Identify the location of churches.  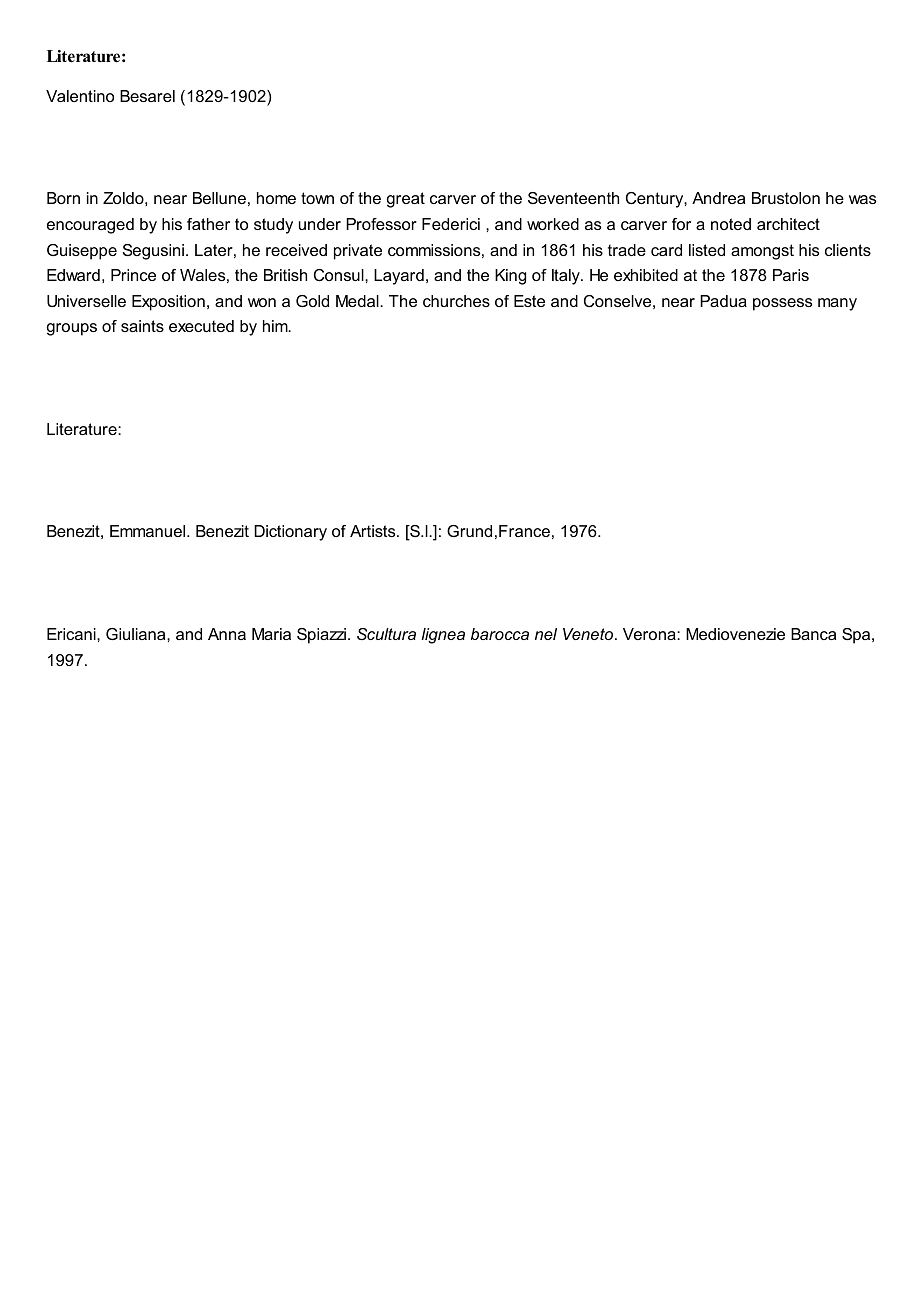
(456, 301).
